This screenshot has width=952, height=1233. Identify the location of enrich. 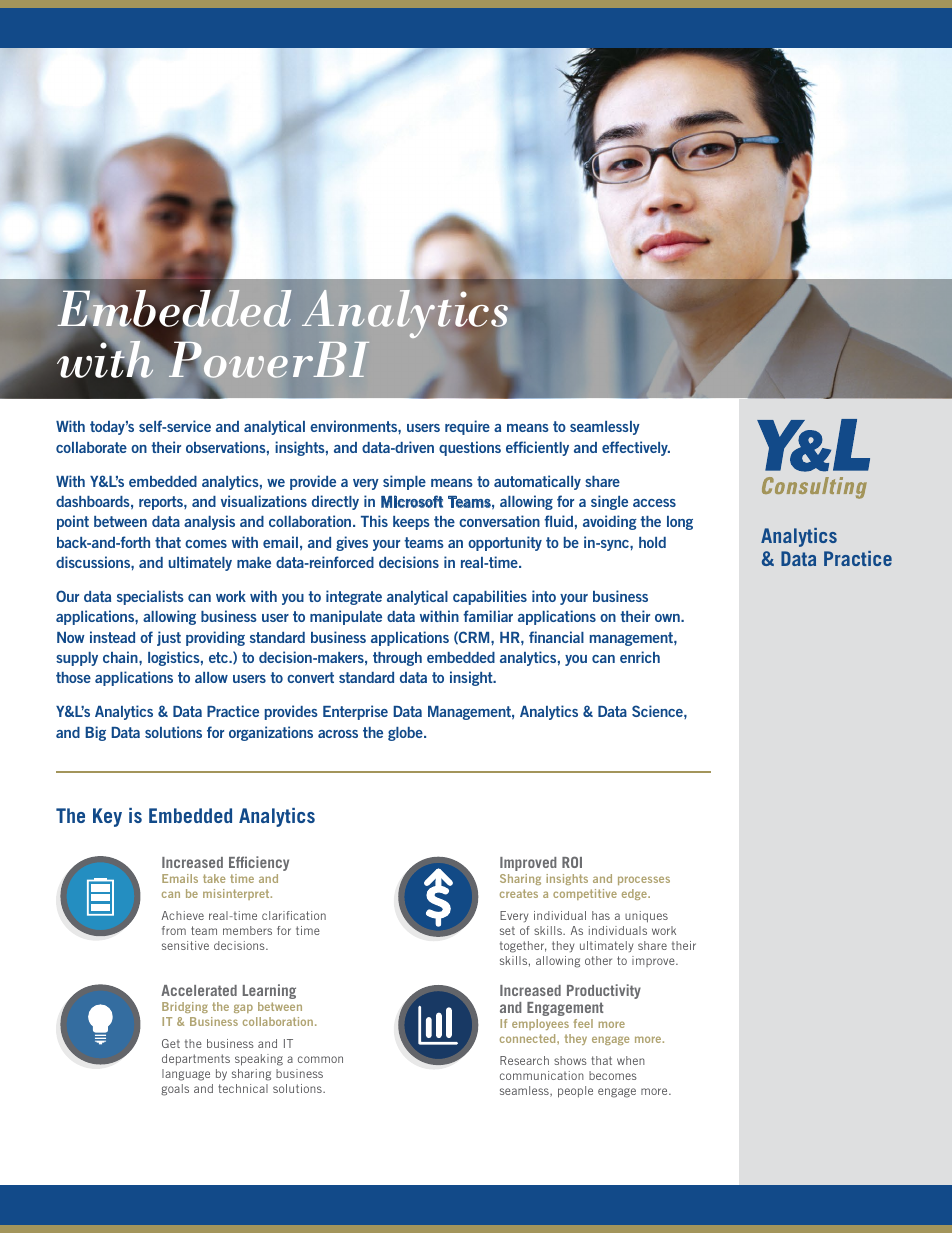
(640, 657).
